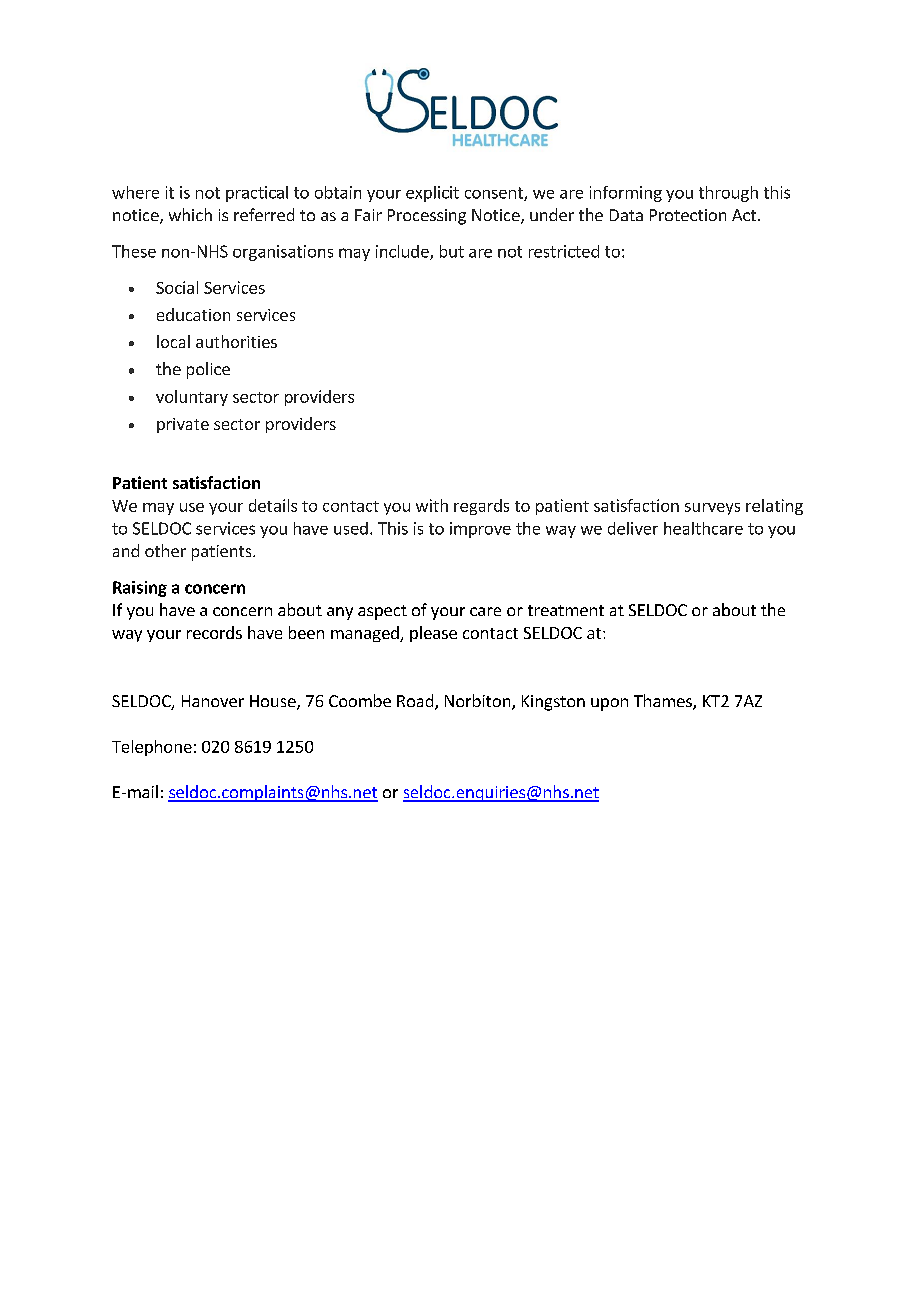  Describe the element at coordinates (152, 748) in the screenshot. I see `Telephone` at that location.
